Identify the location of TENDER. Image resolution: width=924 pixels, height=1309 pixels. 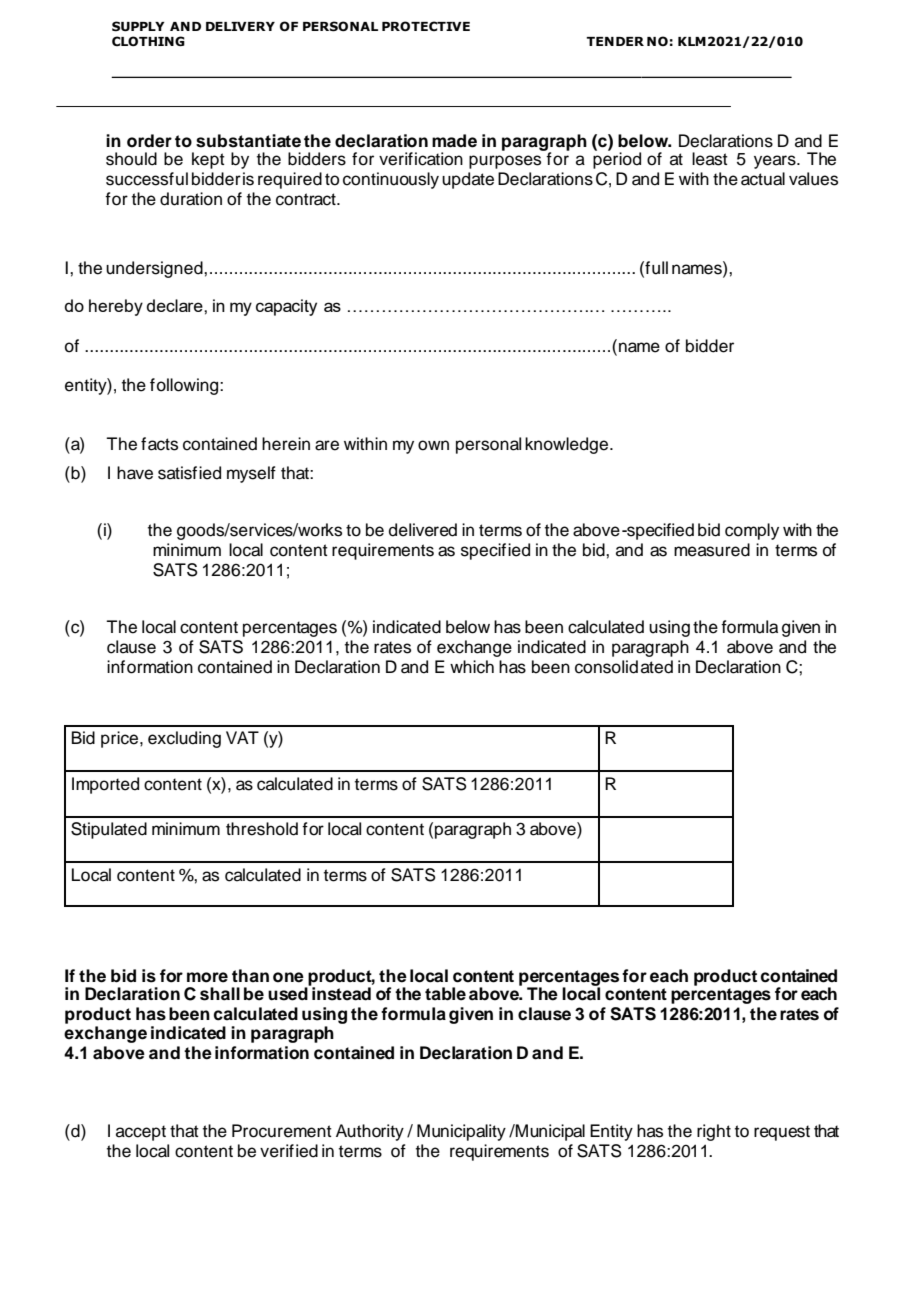
(615, 41).
